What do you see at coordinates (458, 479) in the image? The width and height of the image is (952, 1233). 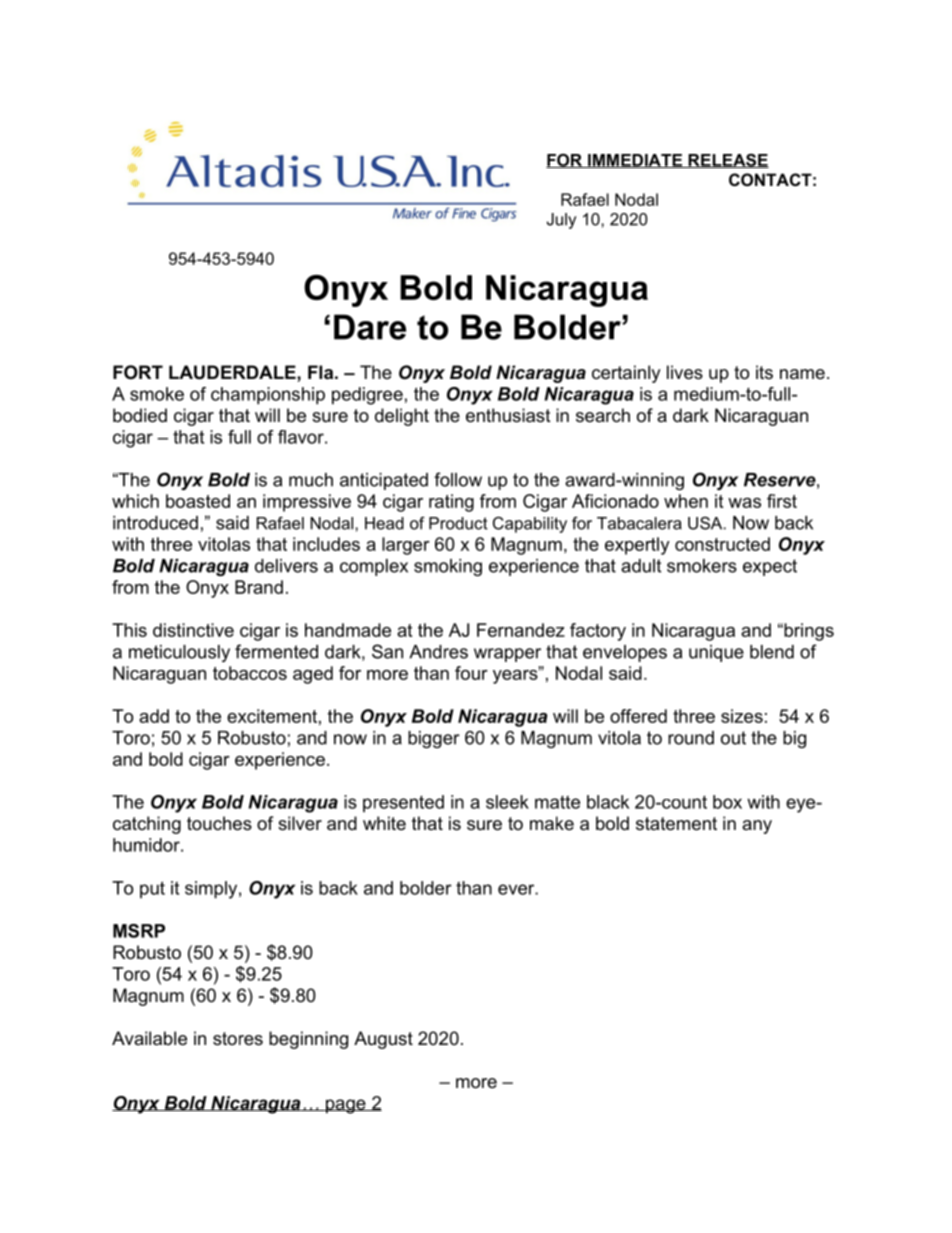 I see `follow` at bounding box center [458, 479].
